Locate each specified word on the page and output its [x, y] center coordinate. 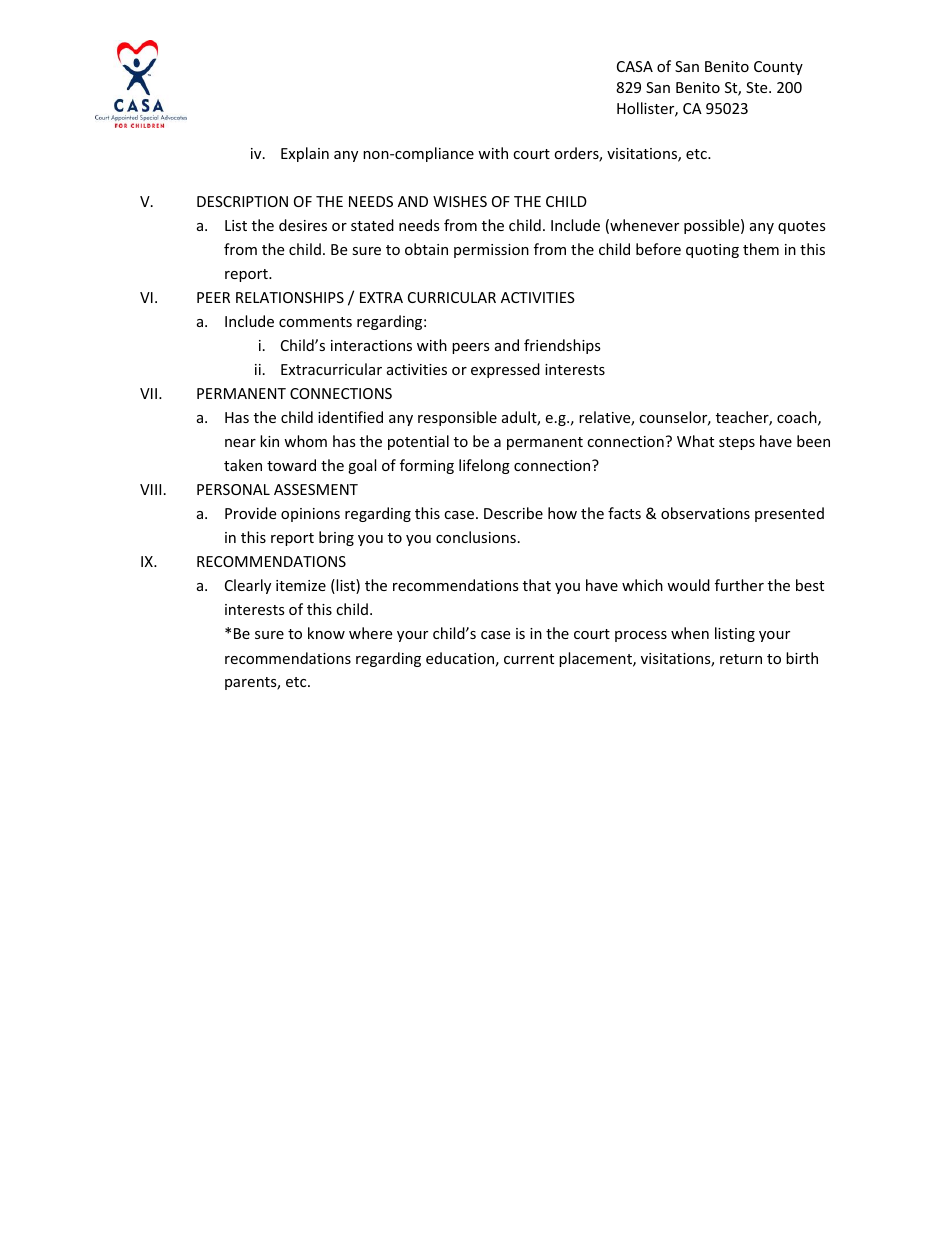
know [326, 633]
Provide [250, 513]
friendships [562, 346]
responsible [457, 418]
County [778, 68]
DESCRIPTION [242, 201]
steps [737, 443]
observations [705, 513]
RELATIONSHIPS [290, 297]
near [240, 443]
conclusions [476, 537]
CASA [635, 66]
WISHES [460, 201]
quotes [802, 227]
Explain [305, 154]
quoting [712, 251]
